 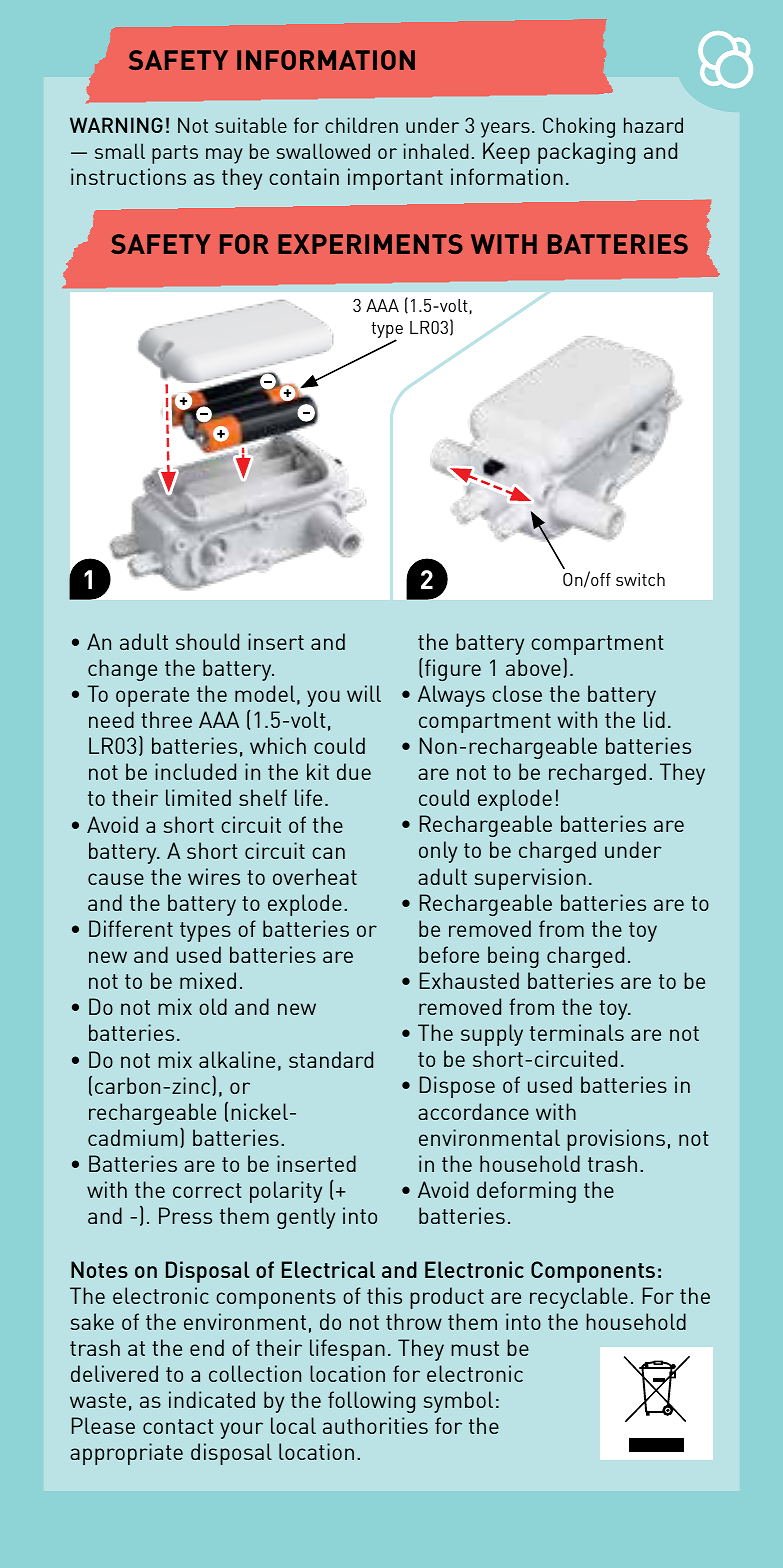 I want to click on included, so click(x=195, y=771).
